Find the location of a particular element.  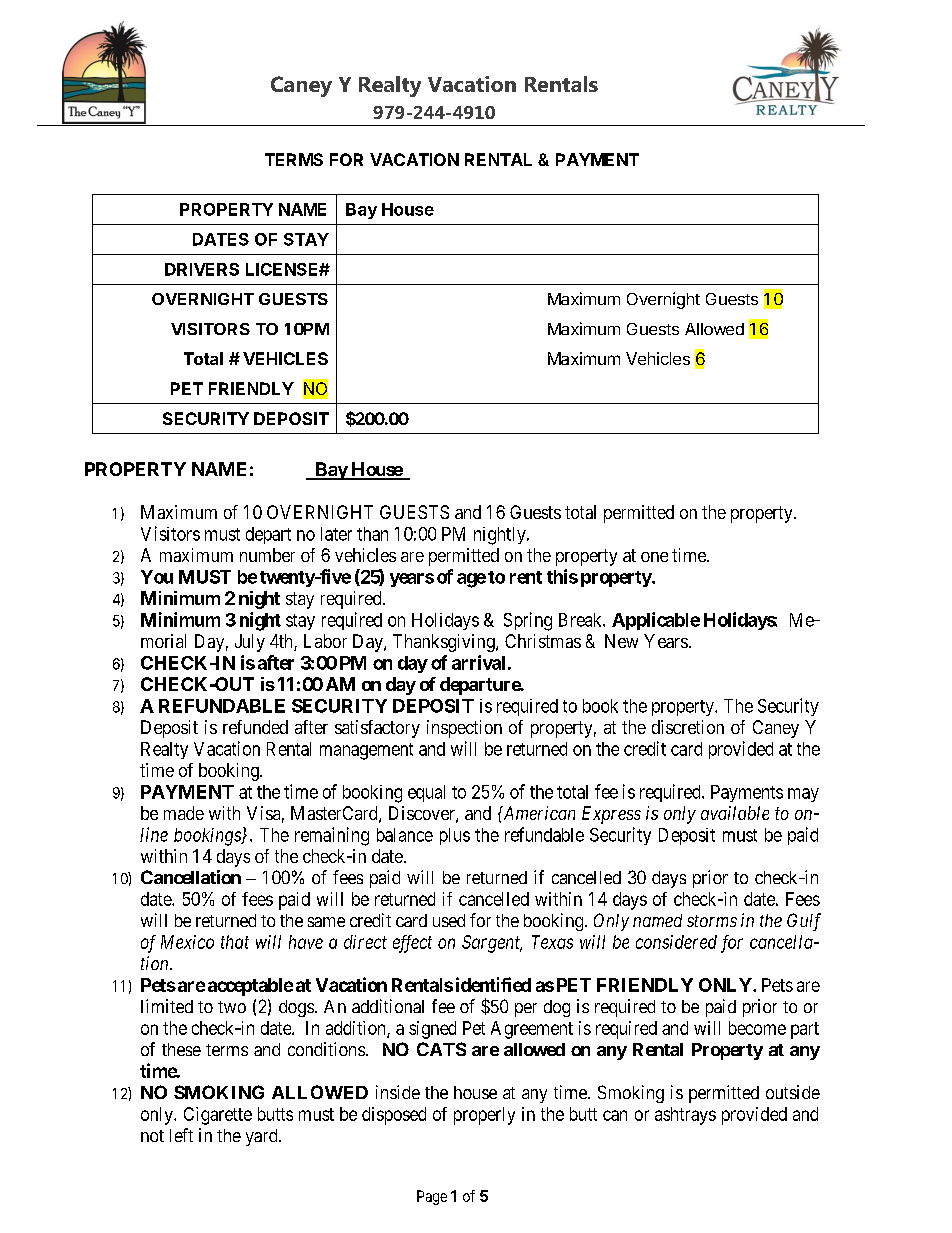

available is located at coordinates (735, 813).
